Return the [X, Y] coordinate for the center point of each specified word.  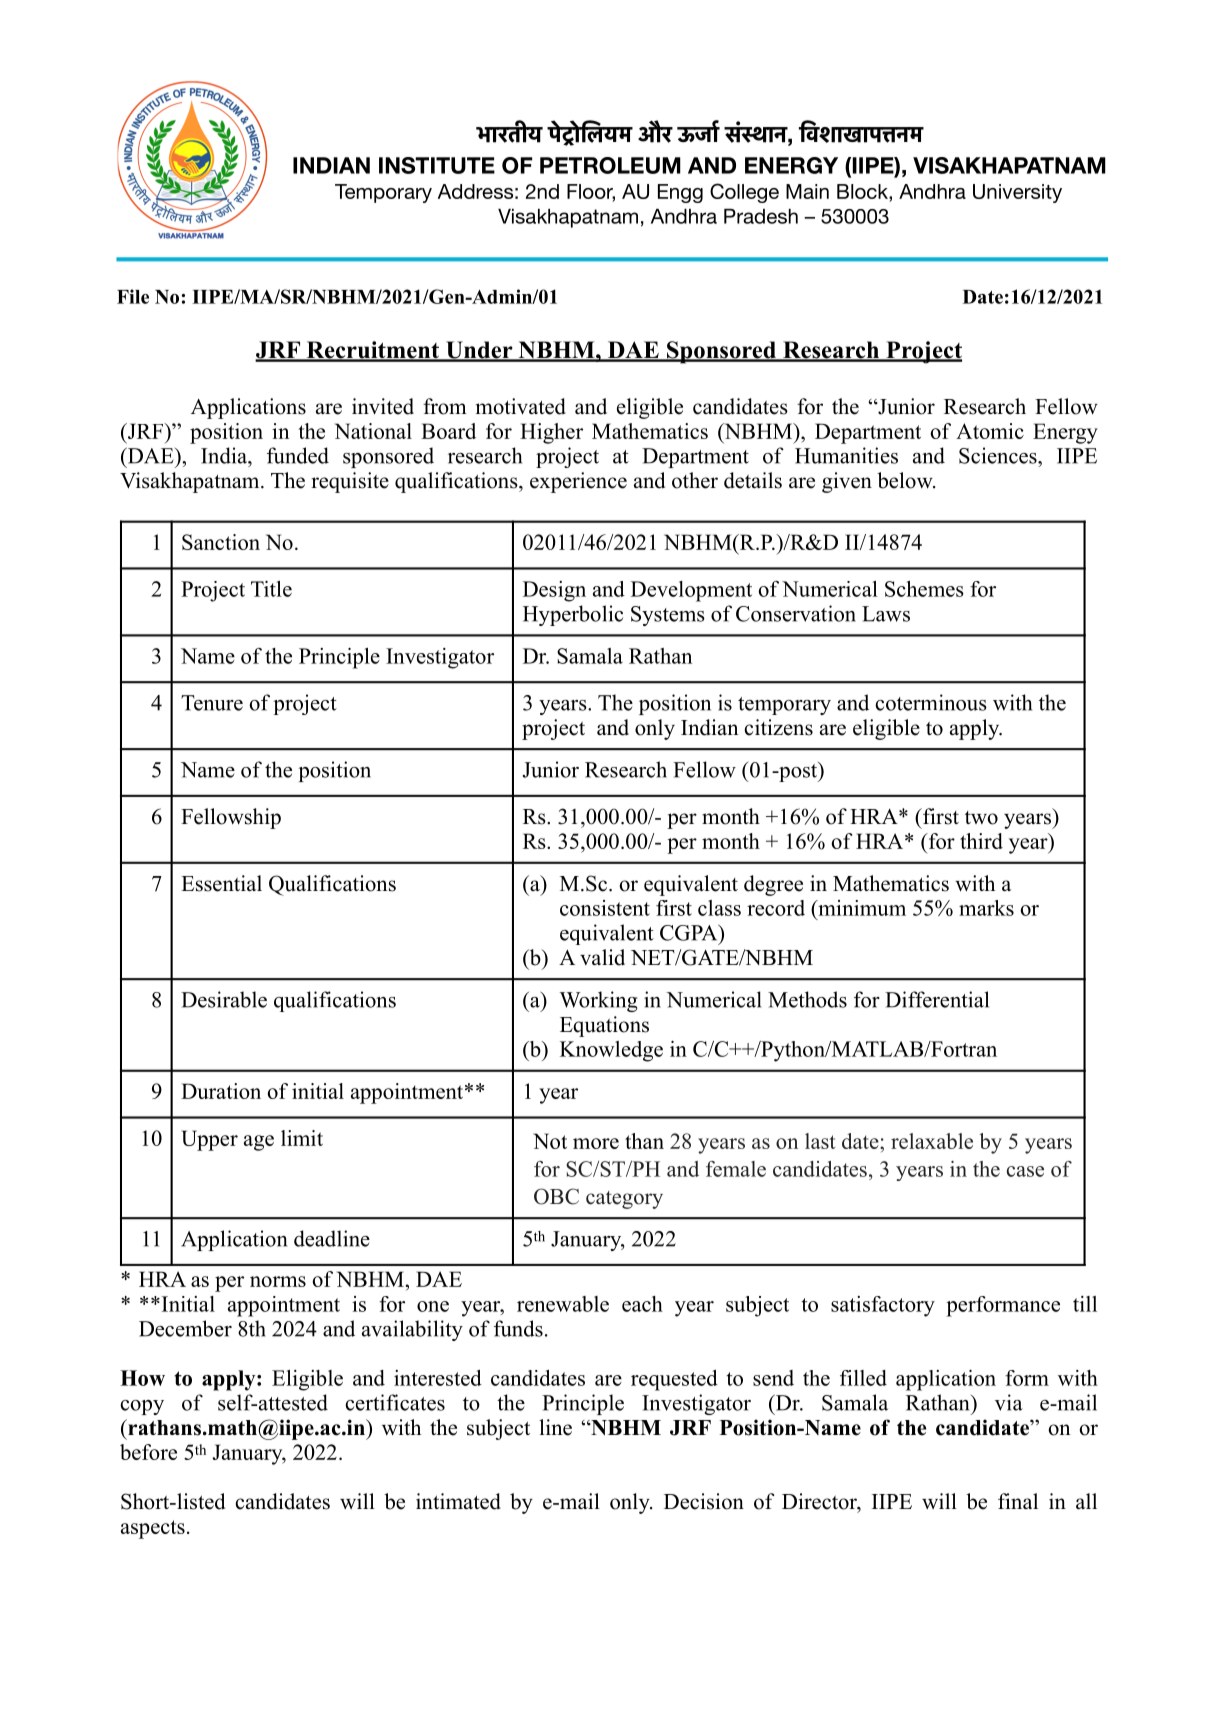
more [596, 1143]
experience [578, 482]
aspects [153, 1529]
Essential [221, 883]
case [1025, 1171]
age [259, 1143]
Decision [704, 1501]
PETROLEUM [610, 165]
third [981, 841]
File [133, 296]
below [906, 480]
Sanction [221, 542]
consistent [605, 908]
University [1017, 193]
